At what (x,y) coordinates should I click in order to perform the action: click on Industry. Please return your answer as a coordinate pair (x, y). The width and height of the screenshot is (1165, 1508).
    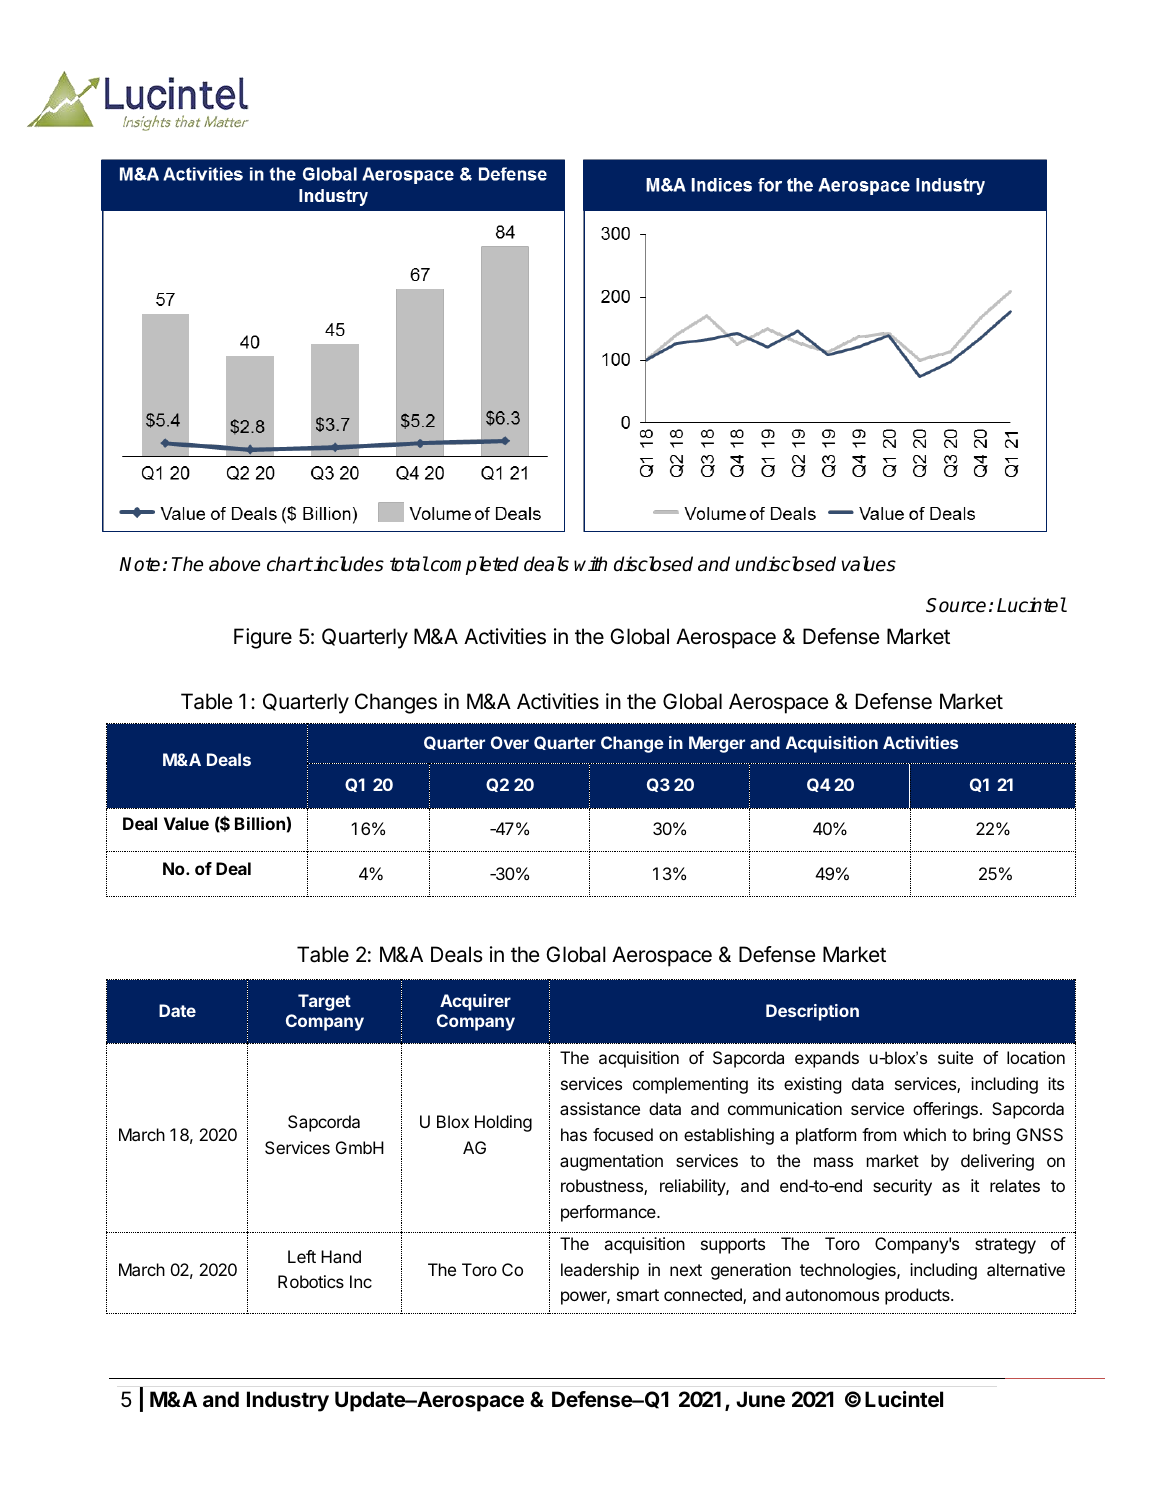
    Looking at the image, I should click on (288, 1401).
